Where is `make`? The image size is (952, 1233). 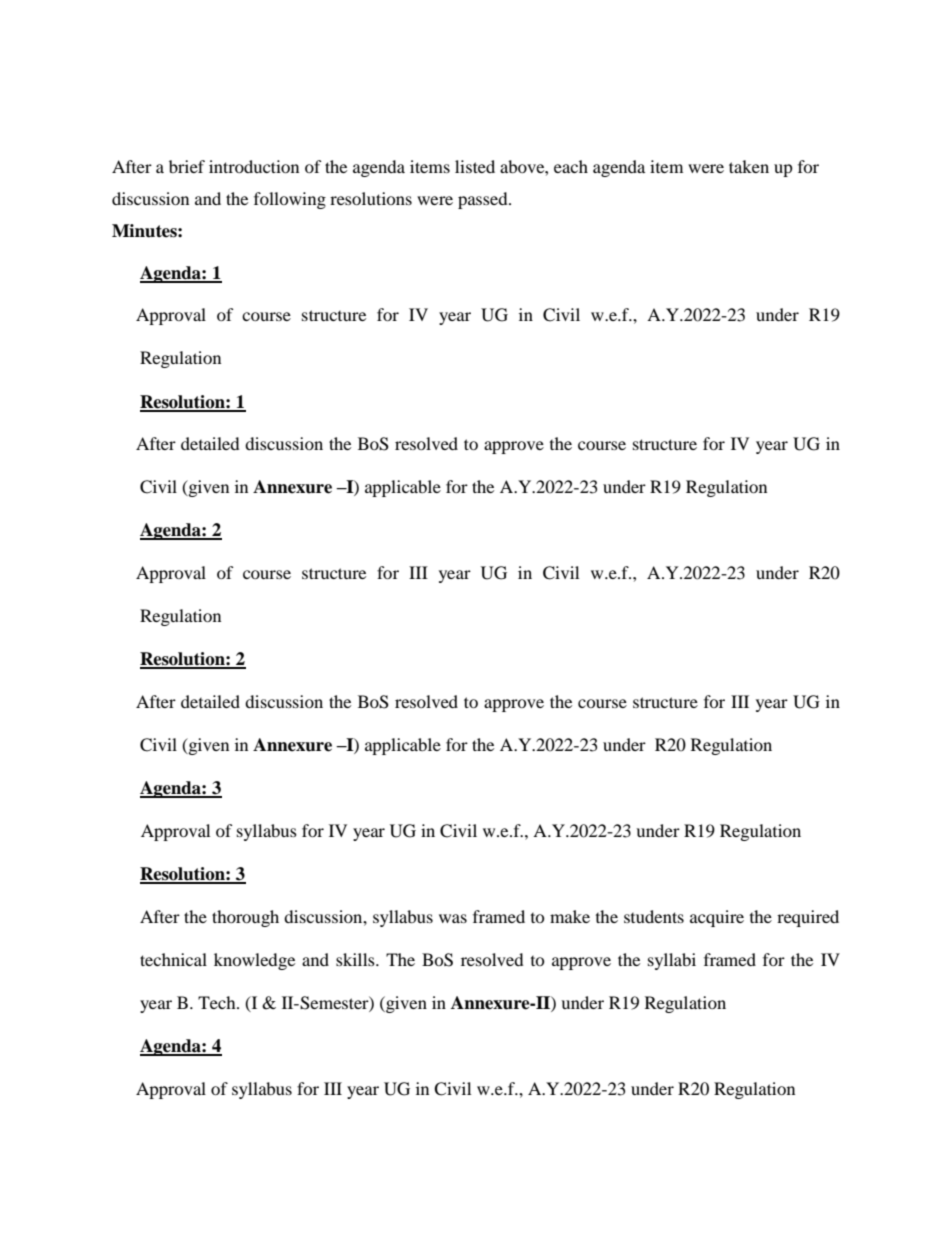 make is located at coordinates (570, 916).
